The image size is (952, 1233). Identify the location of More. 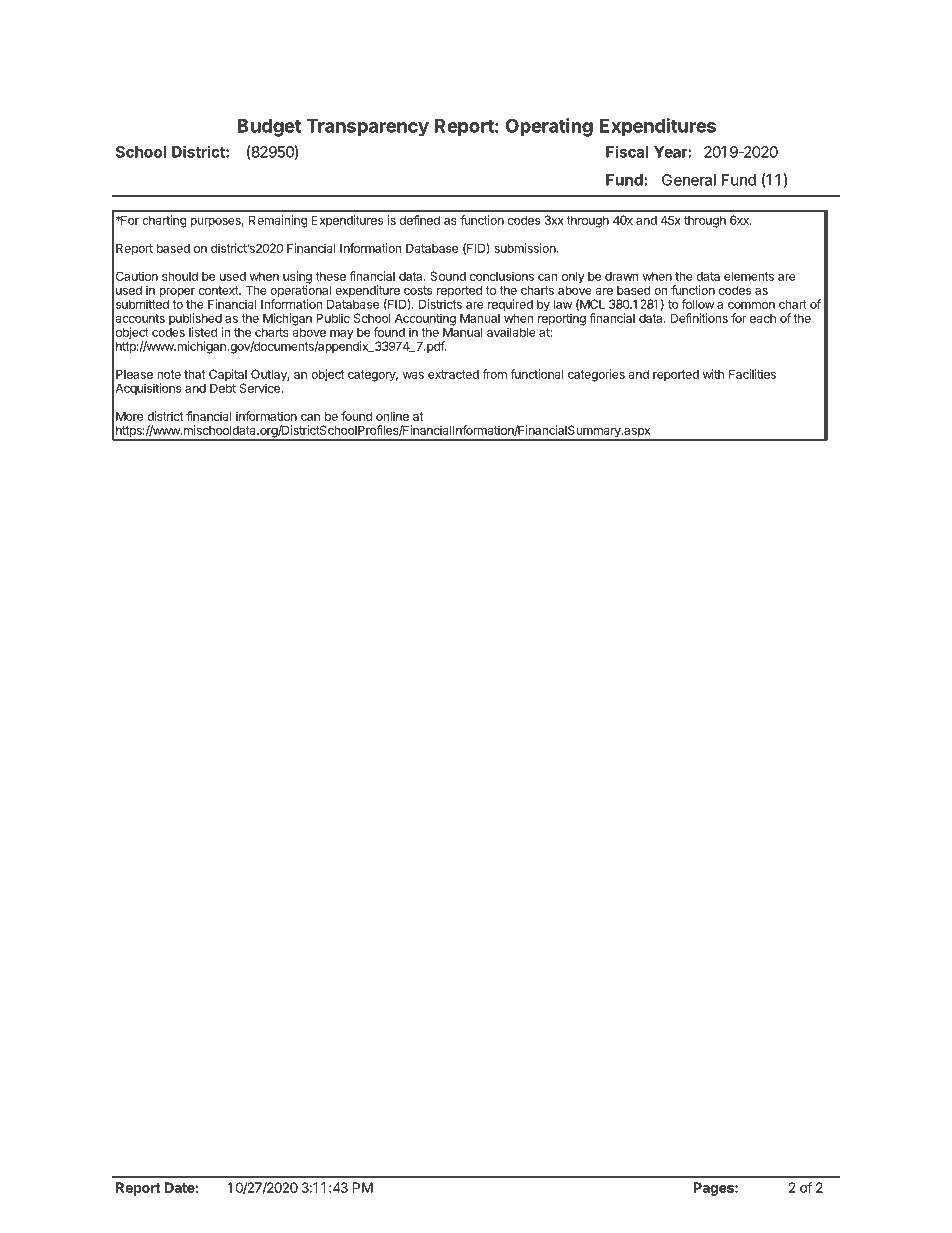
(129, 416).
